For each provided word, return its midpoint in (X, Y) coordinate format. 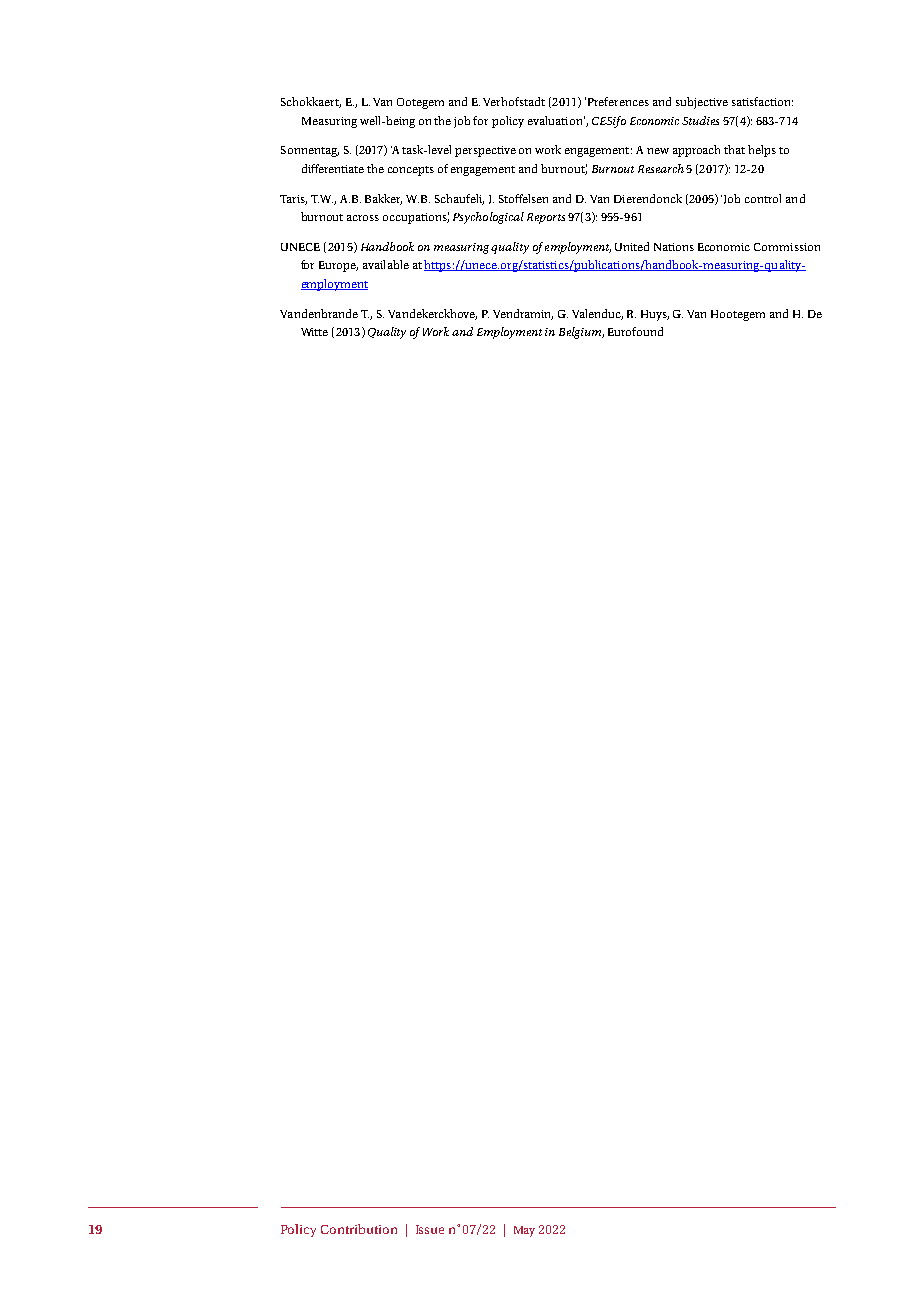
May (524, 1231)
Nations (674, 247)
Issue (430, 1229)
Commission (787, 247)
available (386, 264)
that (734, 149)
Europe (338, 266)
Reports (546, 218)
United (632, 246)
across (363, 218)
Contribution (359, 1229)
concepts (411, 171)
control (763, 198)
